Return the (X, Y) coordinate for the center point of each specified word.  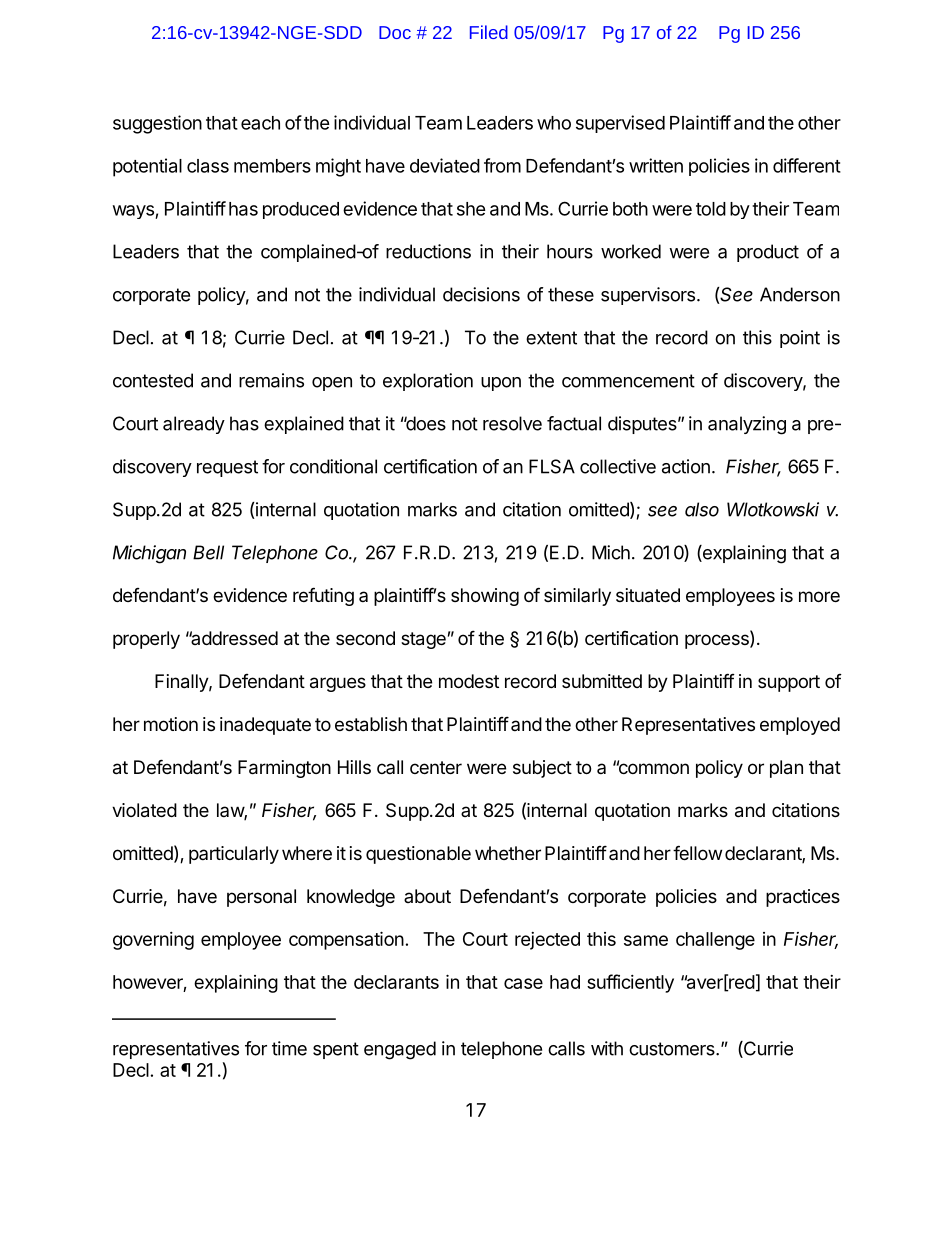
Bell (208, 552)
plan (786, 769)
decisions (481, 294)
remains (271, 380)
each (260, 123)
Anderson (800, 294)
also (702, 509)
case (523, 983)
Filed (489, 32)
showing (485, 597)
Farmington (284, 769)
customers (673, 1049)
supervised (620, 124)
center (436, 767)
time (289, 1048)
